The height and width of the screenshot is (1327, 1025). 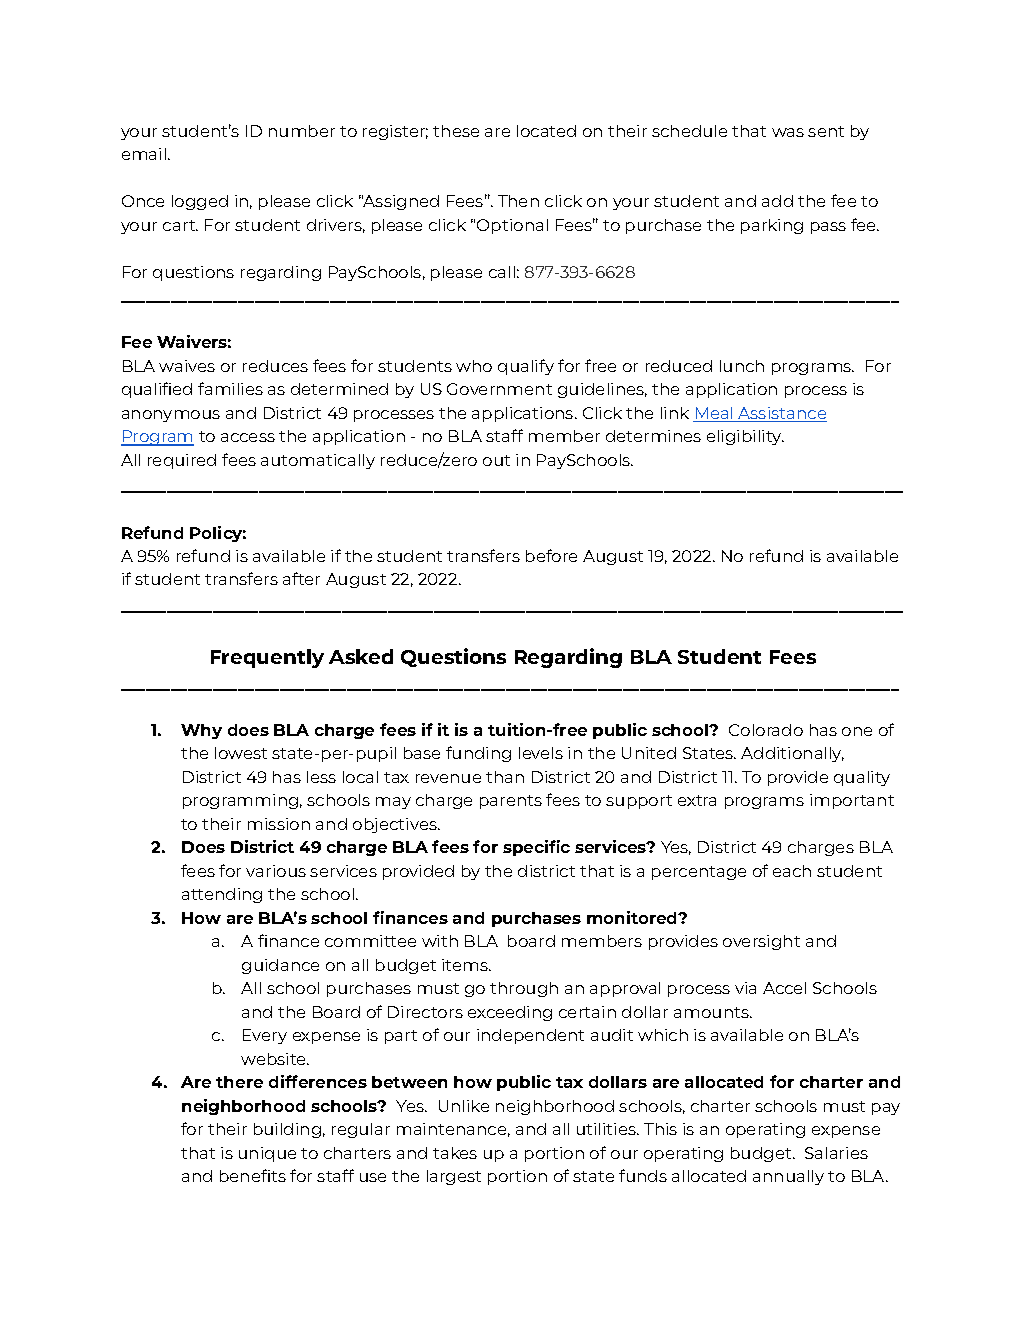 I want to click on Colorado, so click(x=766, y=730).
